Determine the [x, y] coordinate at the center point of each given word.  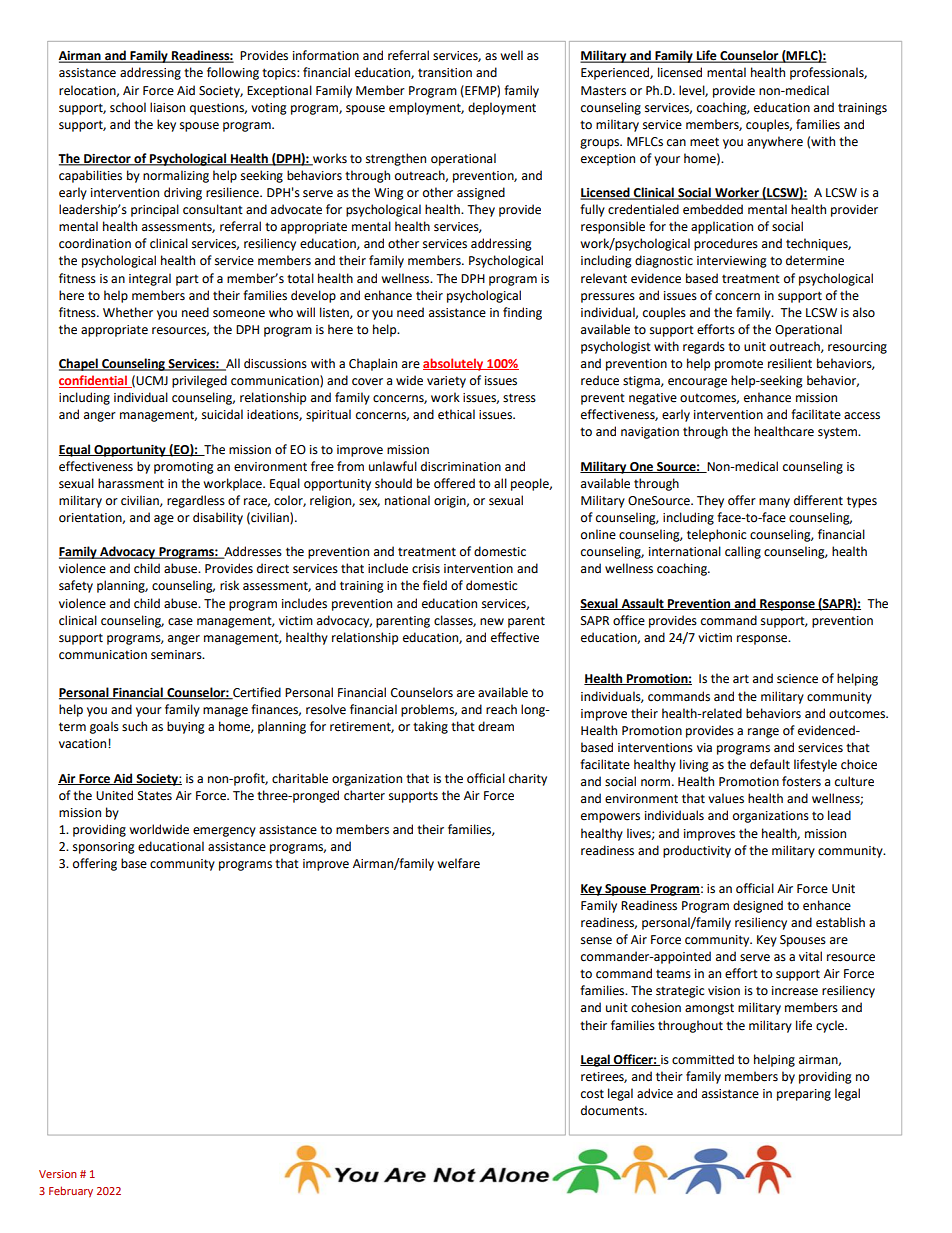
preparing [804, 1095]
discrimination [461, 466]
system [838, 433]
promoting [184, 468]
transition [445, 73]
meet [704, 142]
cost [592, 1094]
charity [528, 779]
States [155, 796]
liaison [167, 107]
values [726, 798]
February [71, 1192]
